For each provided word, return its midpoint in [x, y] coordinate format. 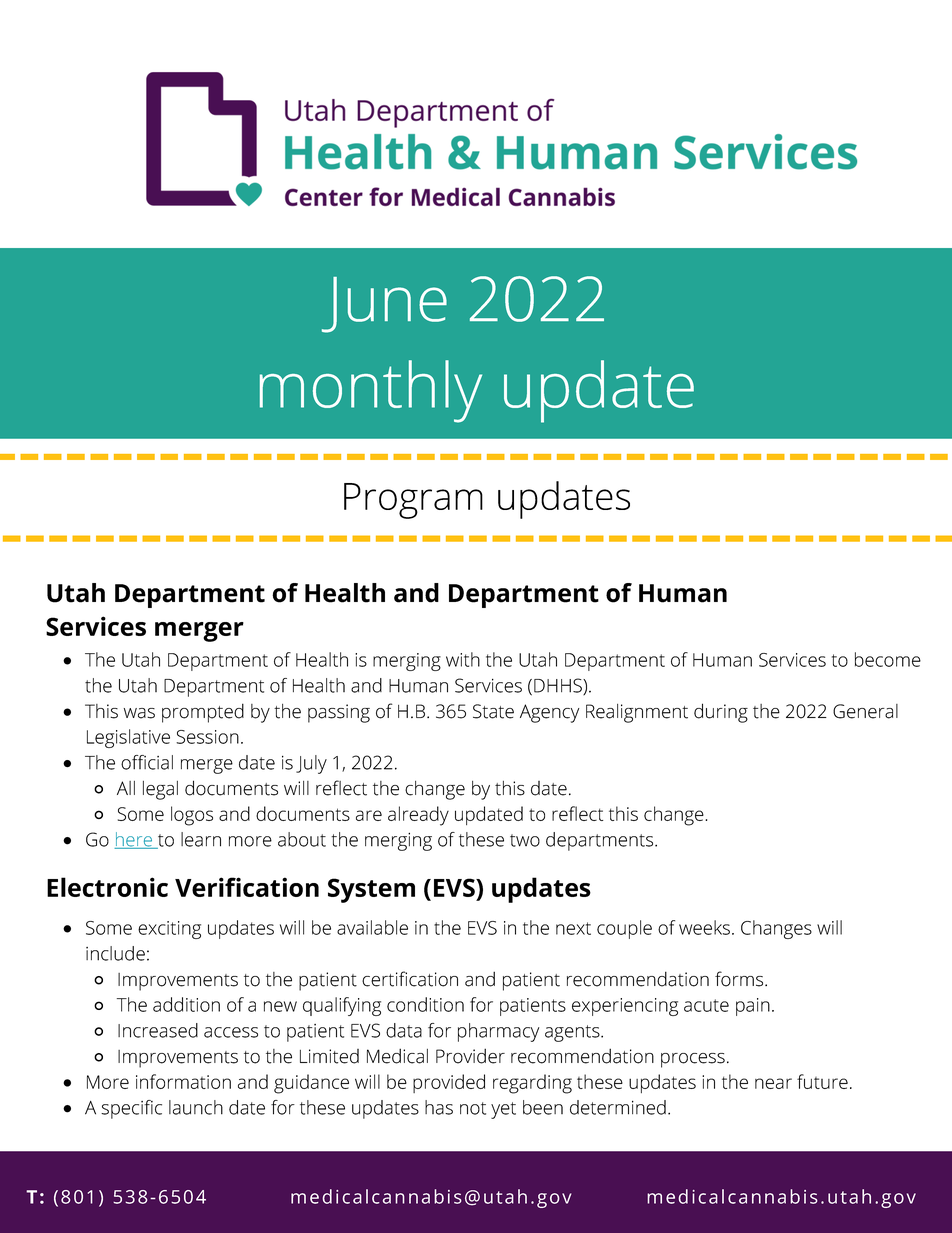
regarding [532, 1084]
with [463, 659]
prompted [203, 713]
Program [413, 501]
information [183, 1081]
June [384, 305]
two [525, 840]
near [773, 1083]
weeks [704, 927]
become [888, 659]
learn [201, 839]
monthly [371, 391]
